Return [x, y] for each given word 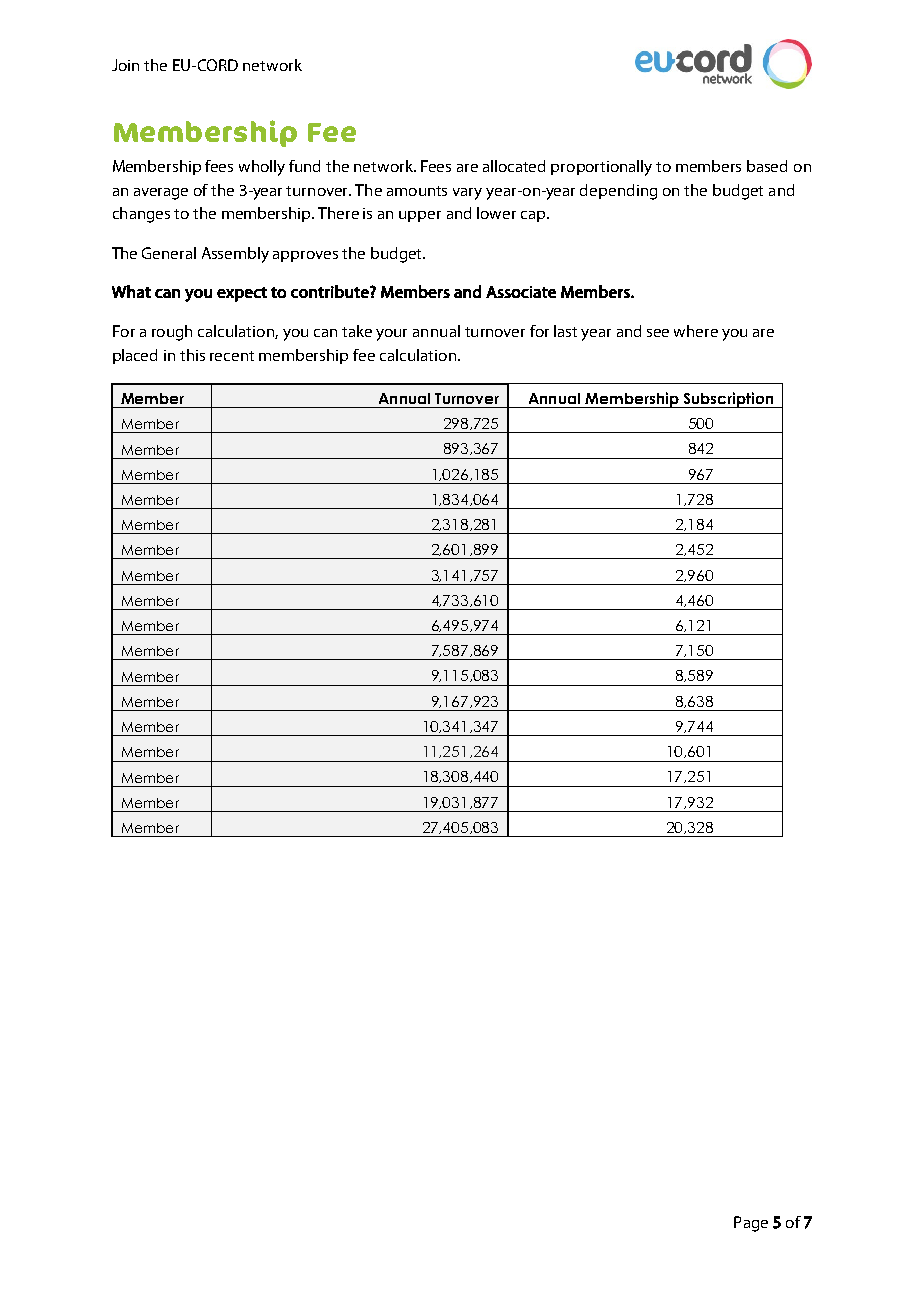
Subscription [728, 400]
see [658, 333]
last [565, 331]
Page [751, 1224]
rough [172, 333]
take [357, 331]
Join [125, 65]
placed [135, 356]
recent [232, 356]
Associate [521, 292]
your [391, 335]
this [192, 355]
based [767, 166]
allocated [514, 166]
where [696, 331]
